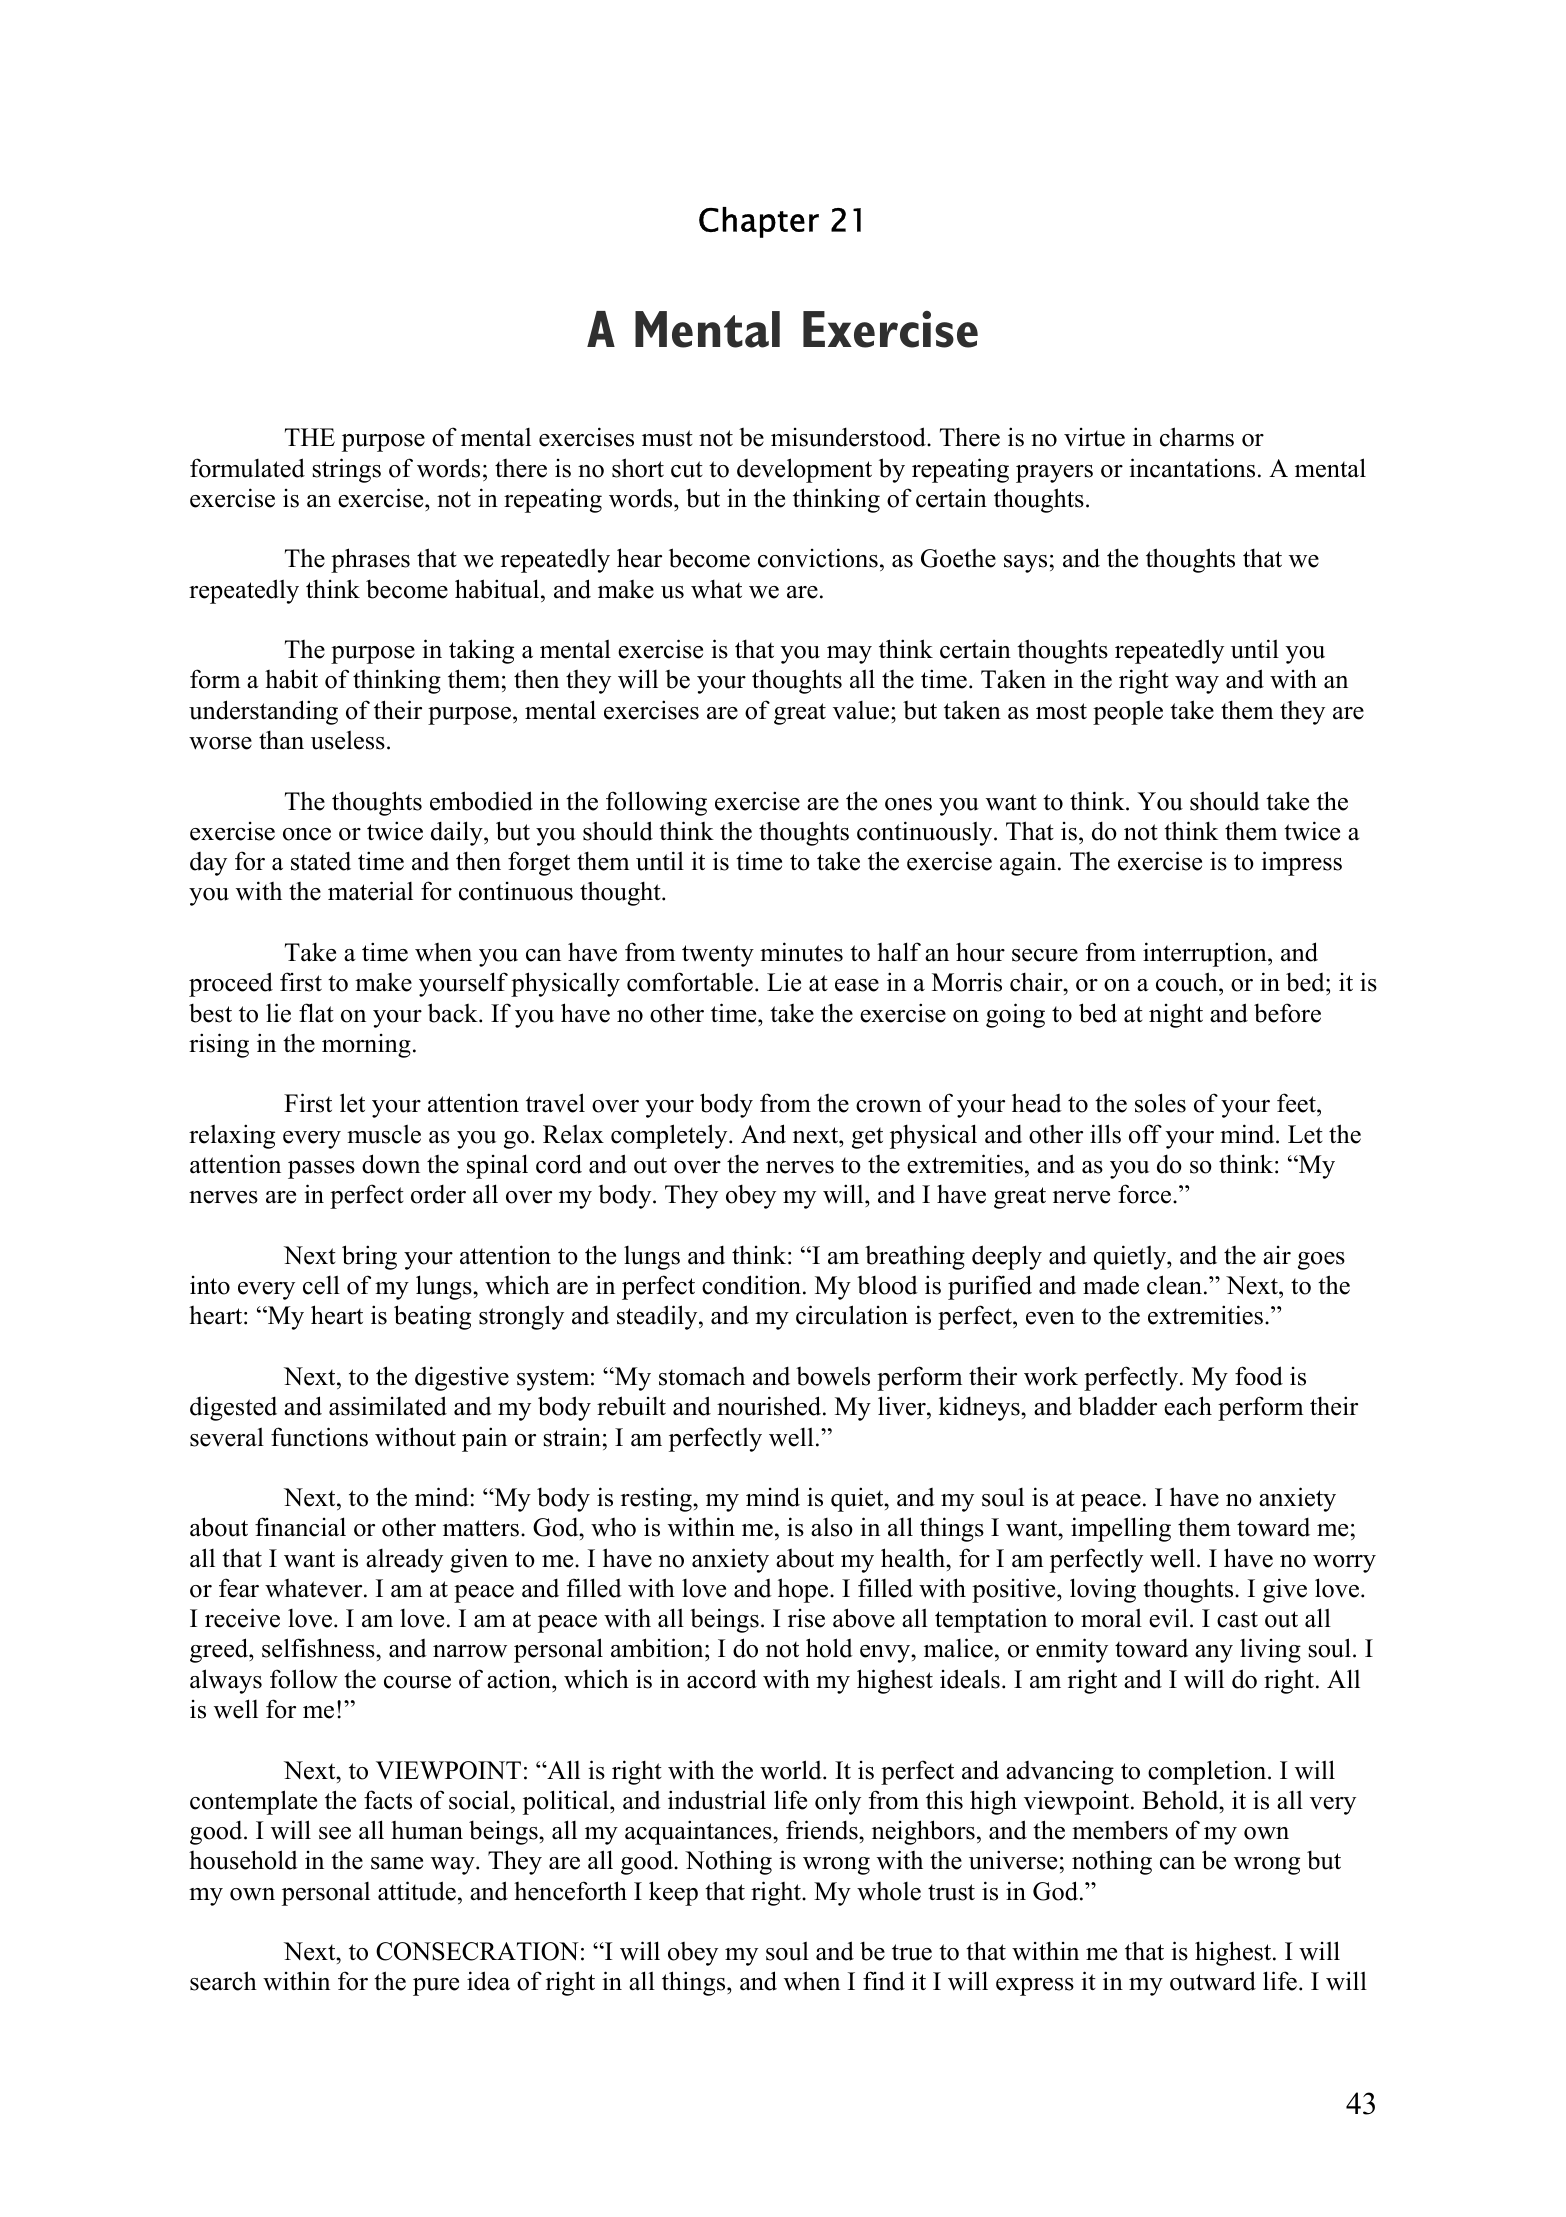 Image resolution: width=1566 pixels, height=2217 pixels. What do you see at coordinates (307, 834) in the page?
I see `once` at bounding box center [307, 834].
